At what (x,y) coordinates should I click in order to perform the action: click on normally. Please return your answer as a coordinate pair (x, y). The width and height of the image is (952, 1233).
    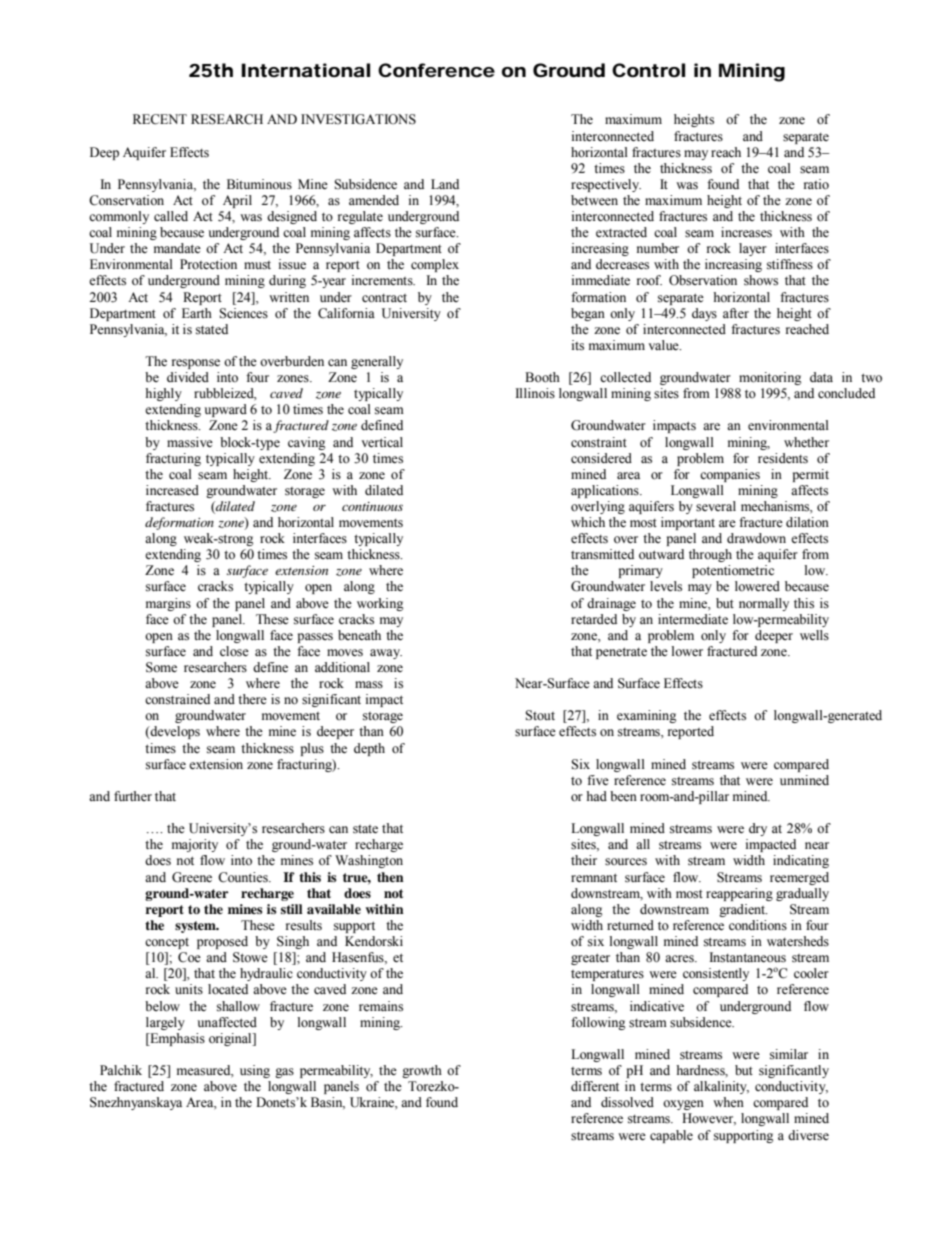
    Looking at the image, I should click on (764, 604).
